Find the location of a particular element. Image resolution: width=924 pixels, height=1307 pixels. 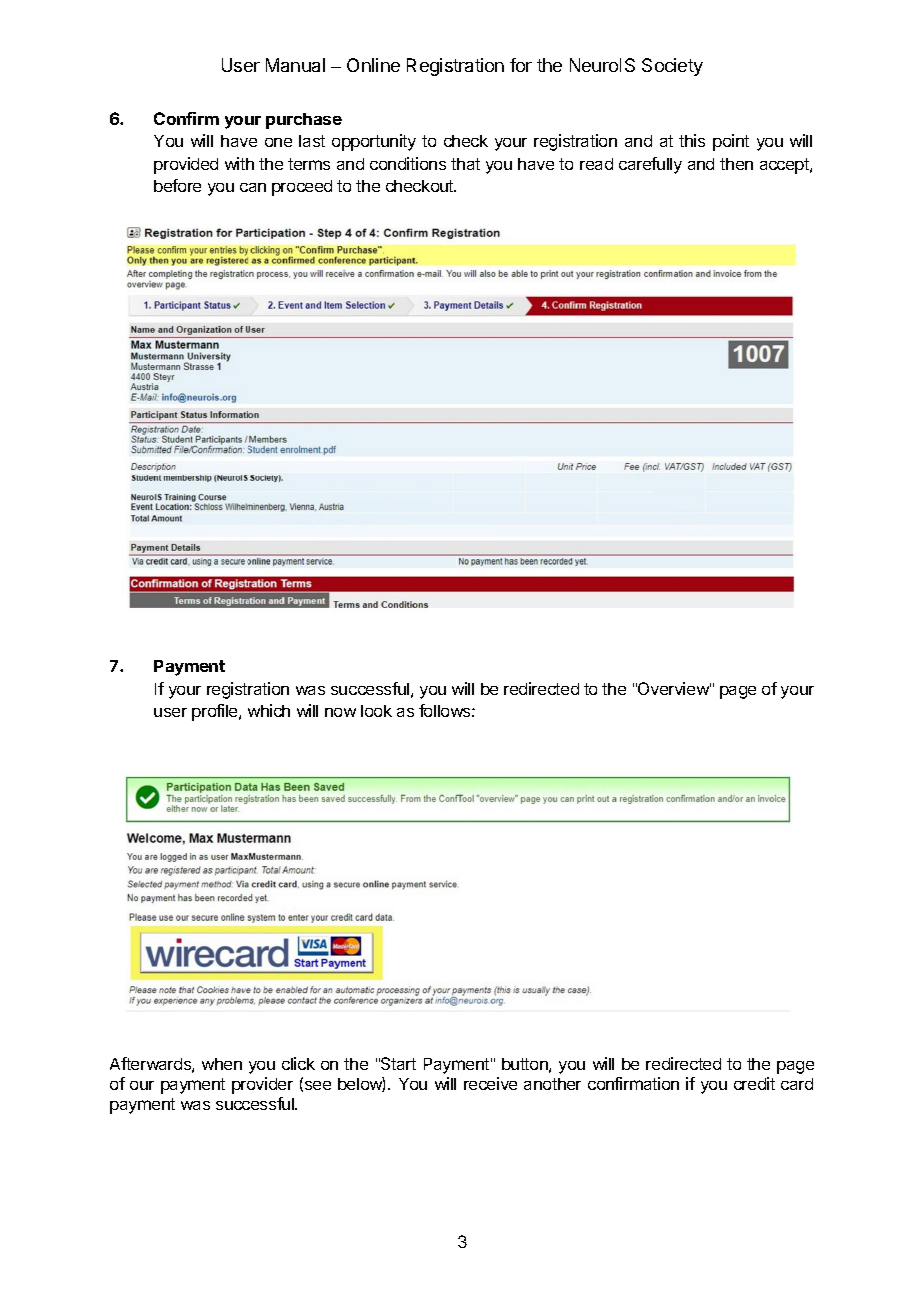

now is located at coordinates (340, 712).
